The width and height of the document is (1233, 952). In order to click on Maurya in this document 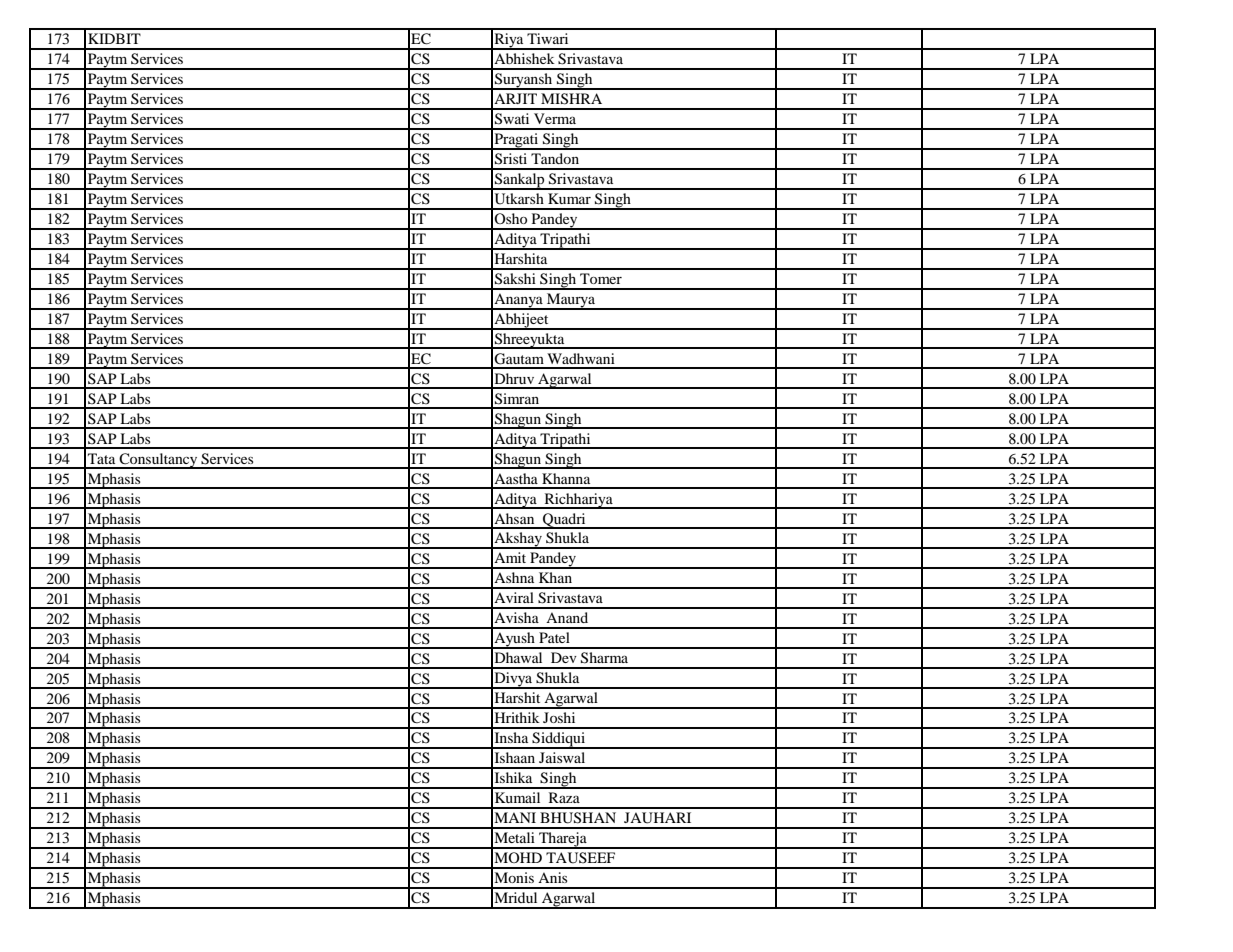, I will do `click(571, 301)`.
